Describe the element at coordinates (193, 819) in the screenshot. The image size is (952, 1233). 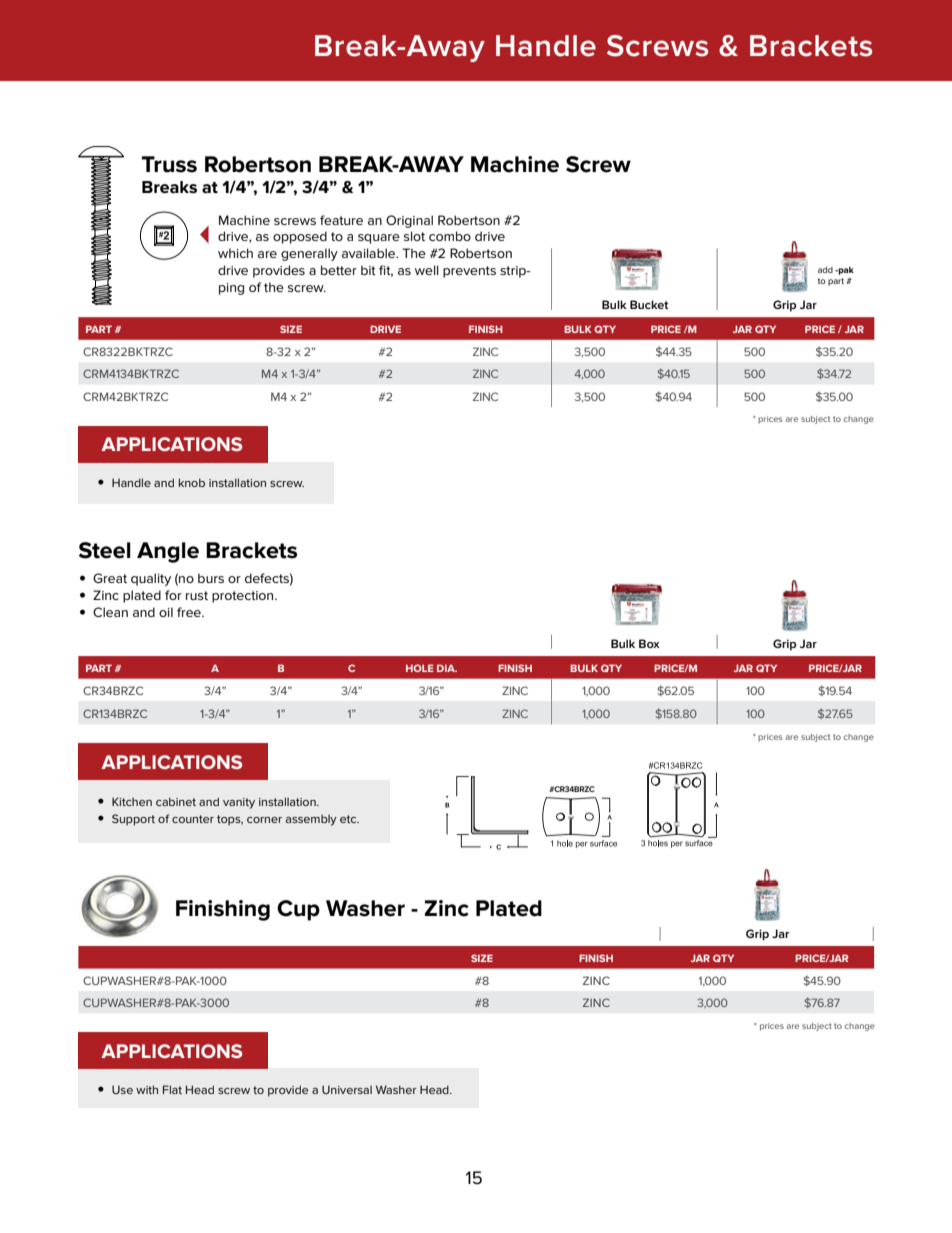
I see `counter` at that location.
